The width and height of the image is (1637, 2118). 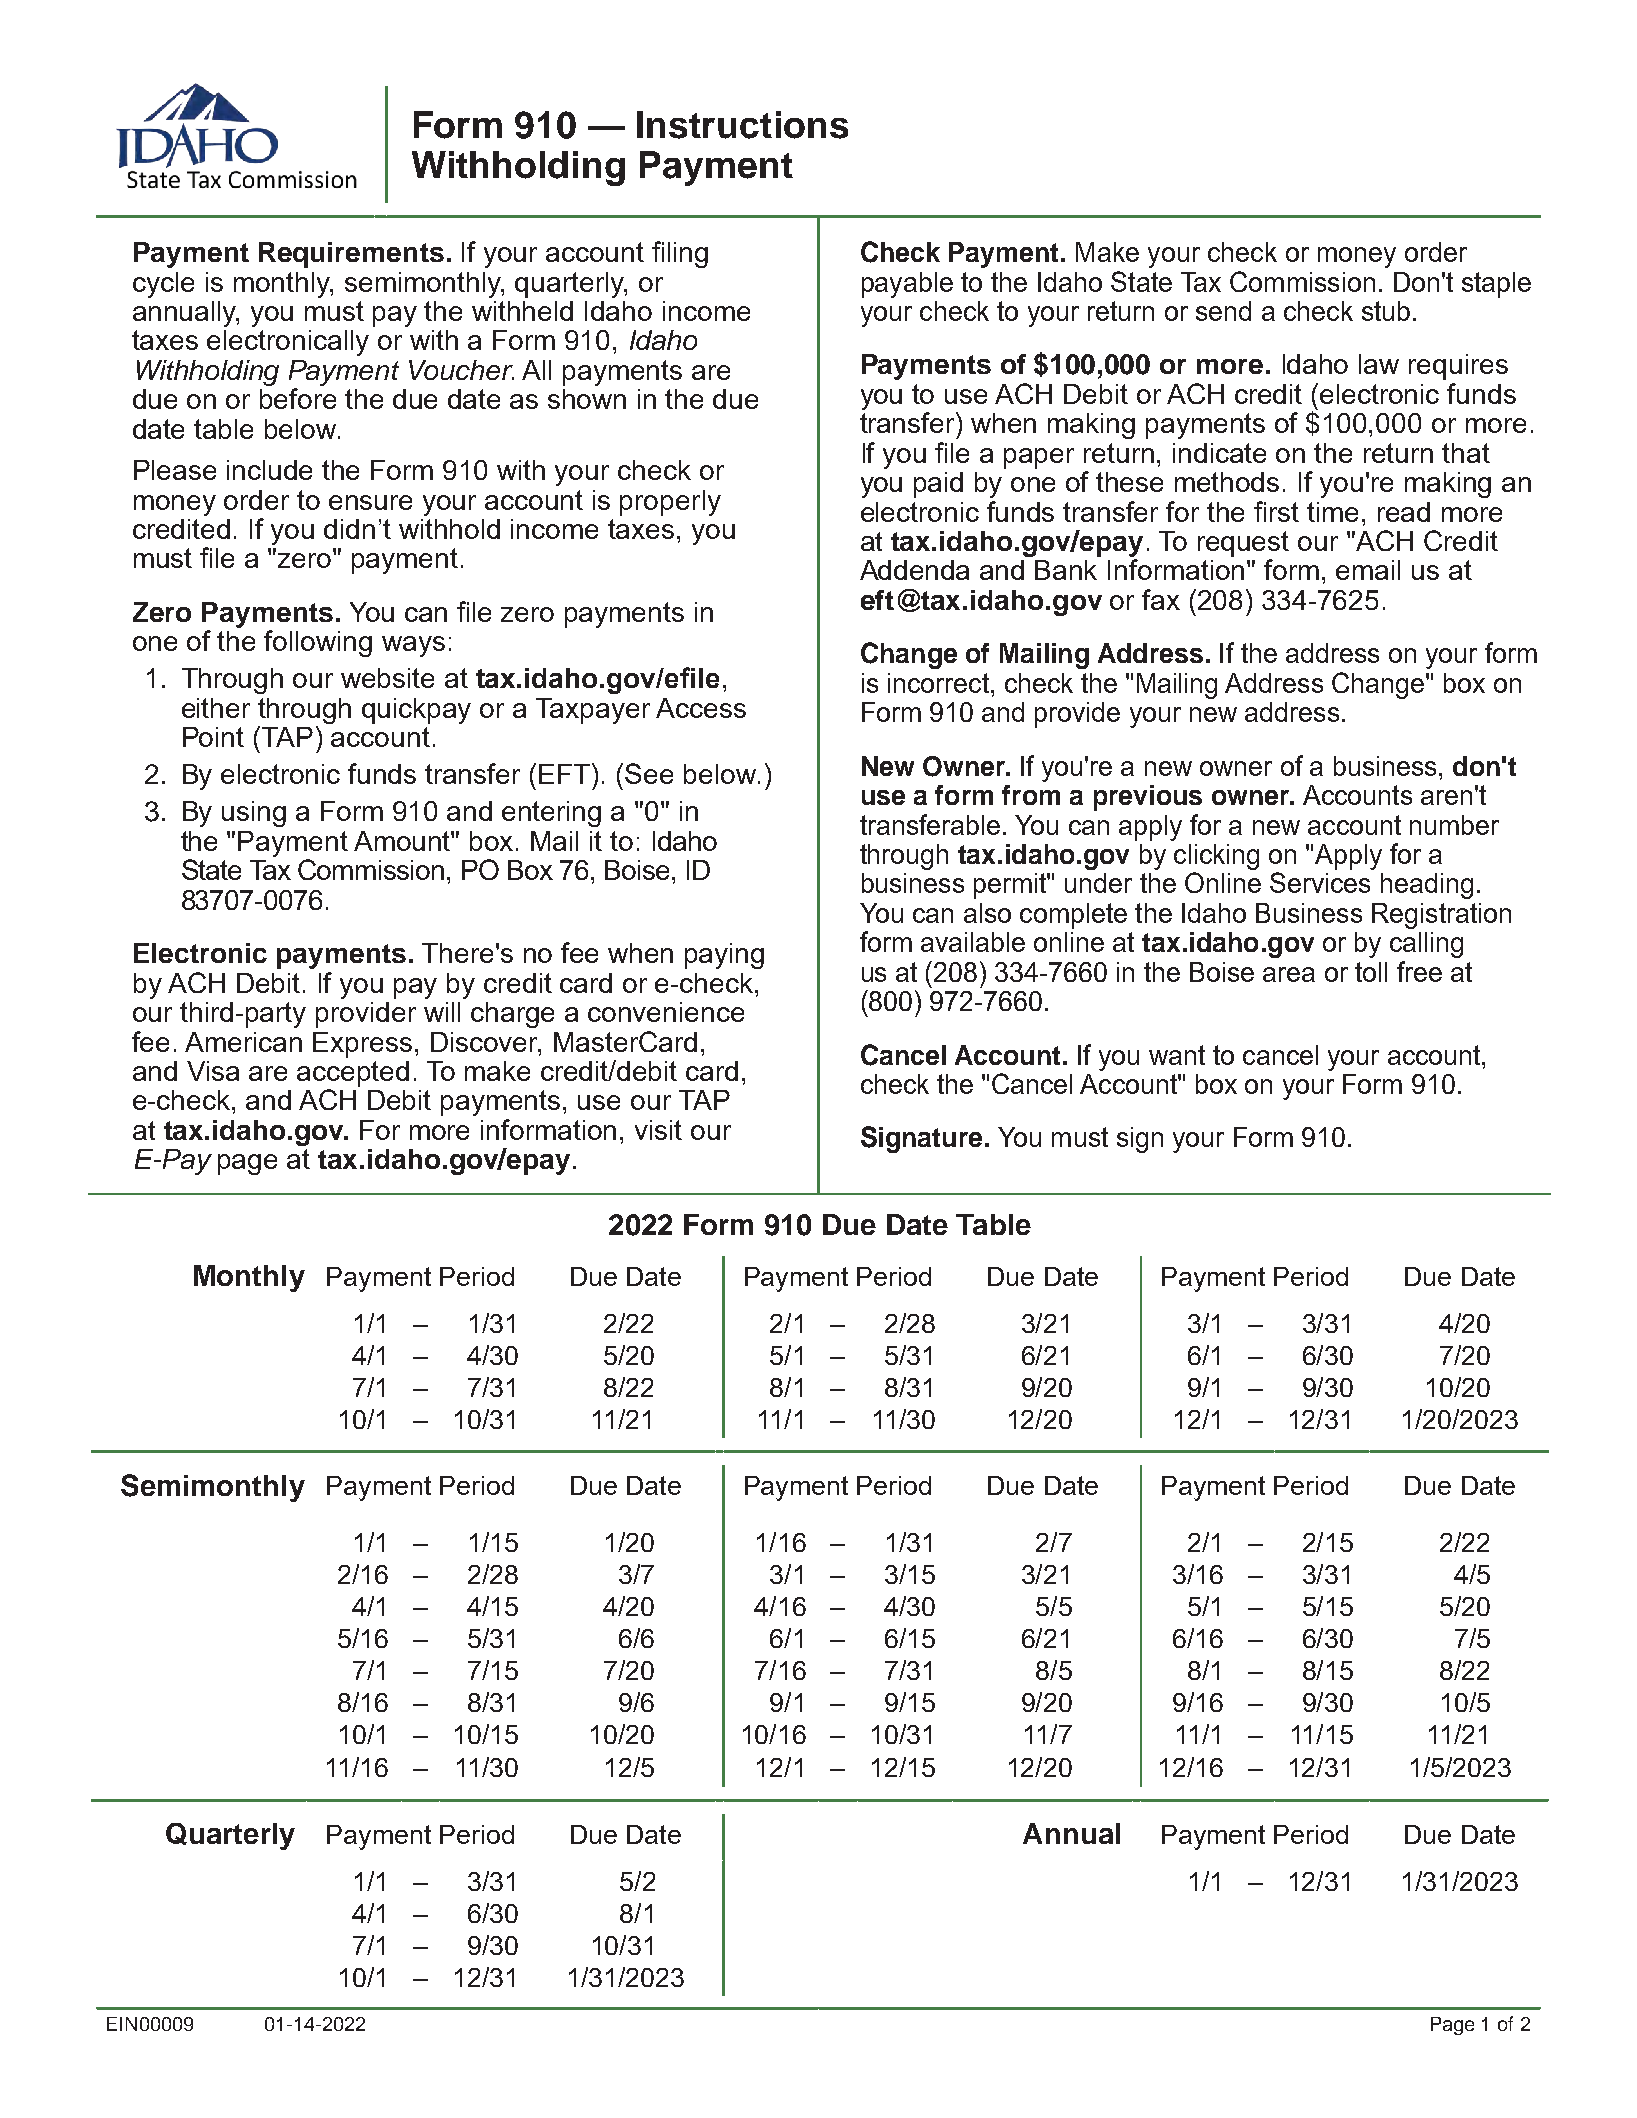 What do you see at coordinates (298, 398) in the image?
I see `before` at bounding box center [298, 398].
